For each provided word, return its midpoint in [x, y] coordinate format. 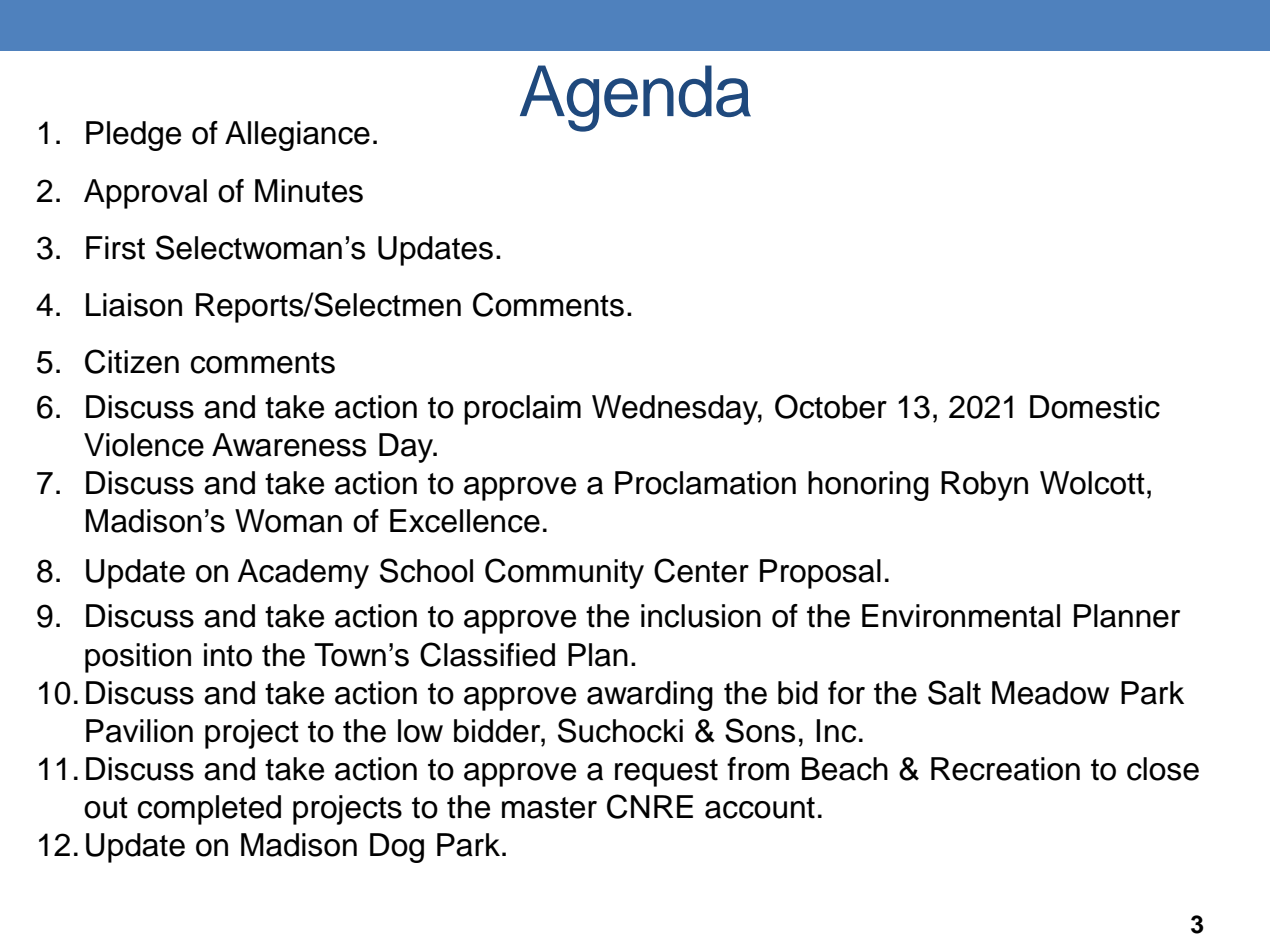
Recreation [1005, 769]
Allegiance [297, 136]
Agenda [635, 98]
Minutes [309, 191]
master [549, 808]
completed [209, 810]
